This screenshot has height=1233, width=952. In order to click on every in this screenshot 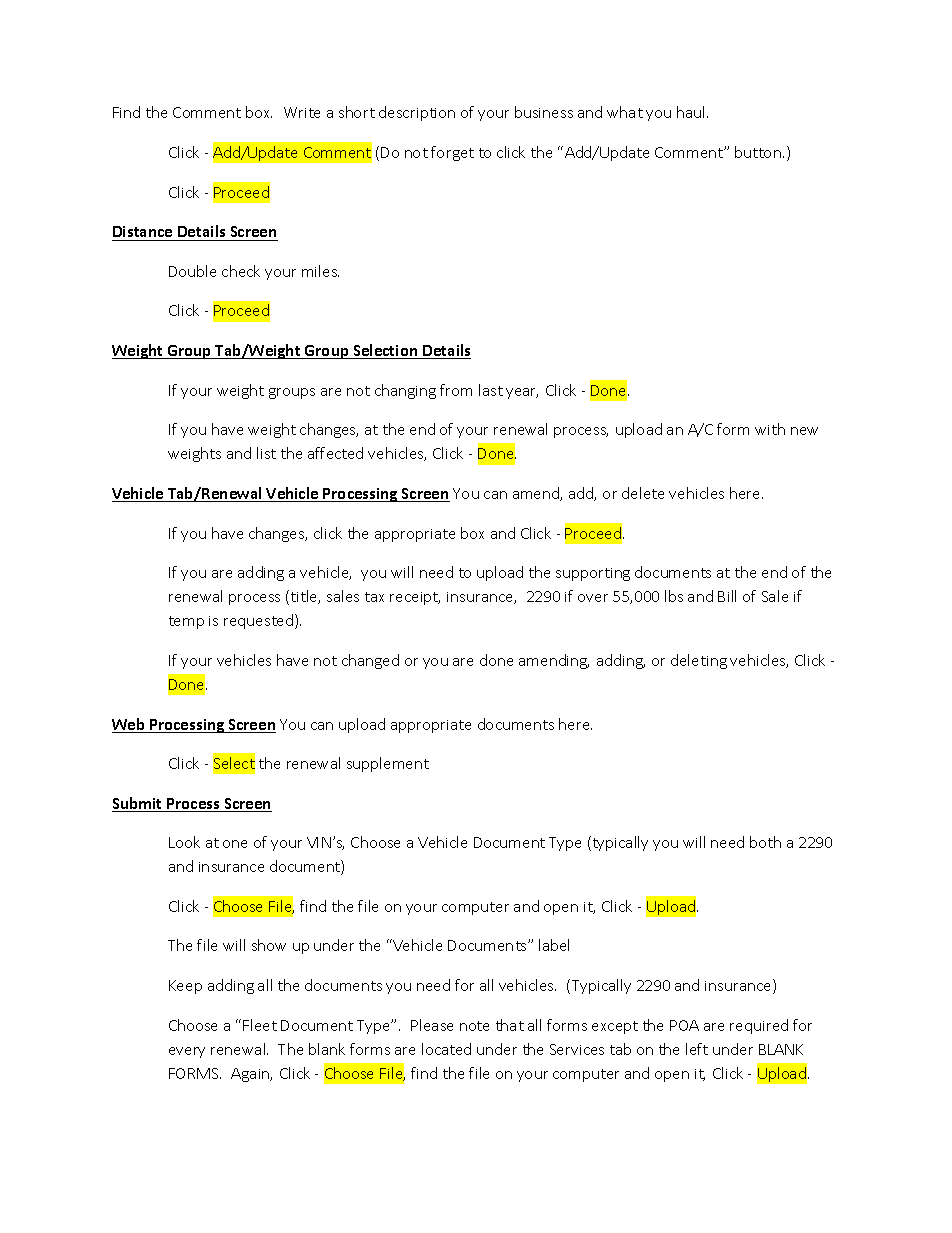, I will do `click(187, 1052)`.
